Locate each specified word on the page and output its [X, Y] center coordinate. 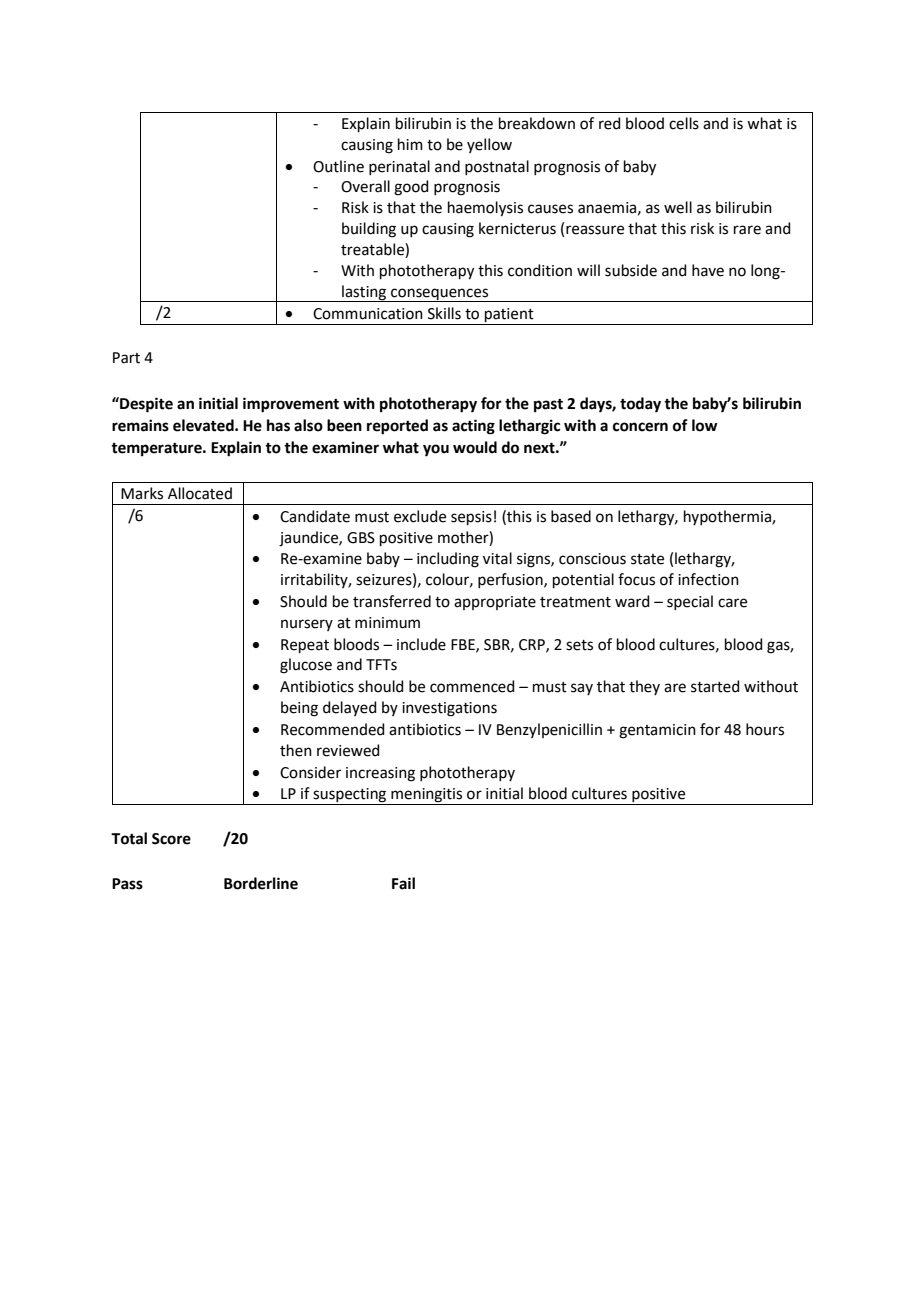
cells [684, 123]
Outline [338, 166]
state [647, 559]
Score [171, 839]
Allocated [200, 493]
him [410, 144]
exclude [420, 516]
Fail [403, 883]
